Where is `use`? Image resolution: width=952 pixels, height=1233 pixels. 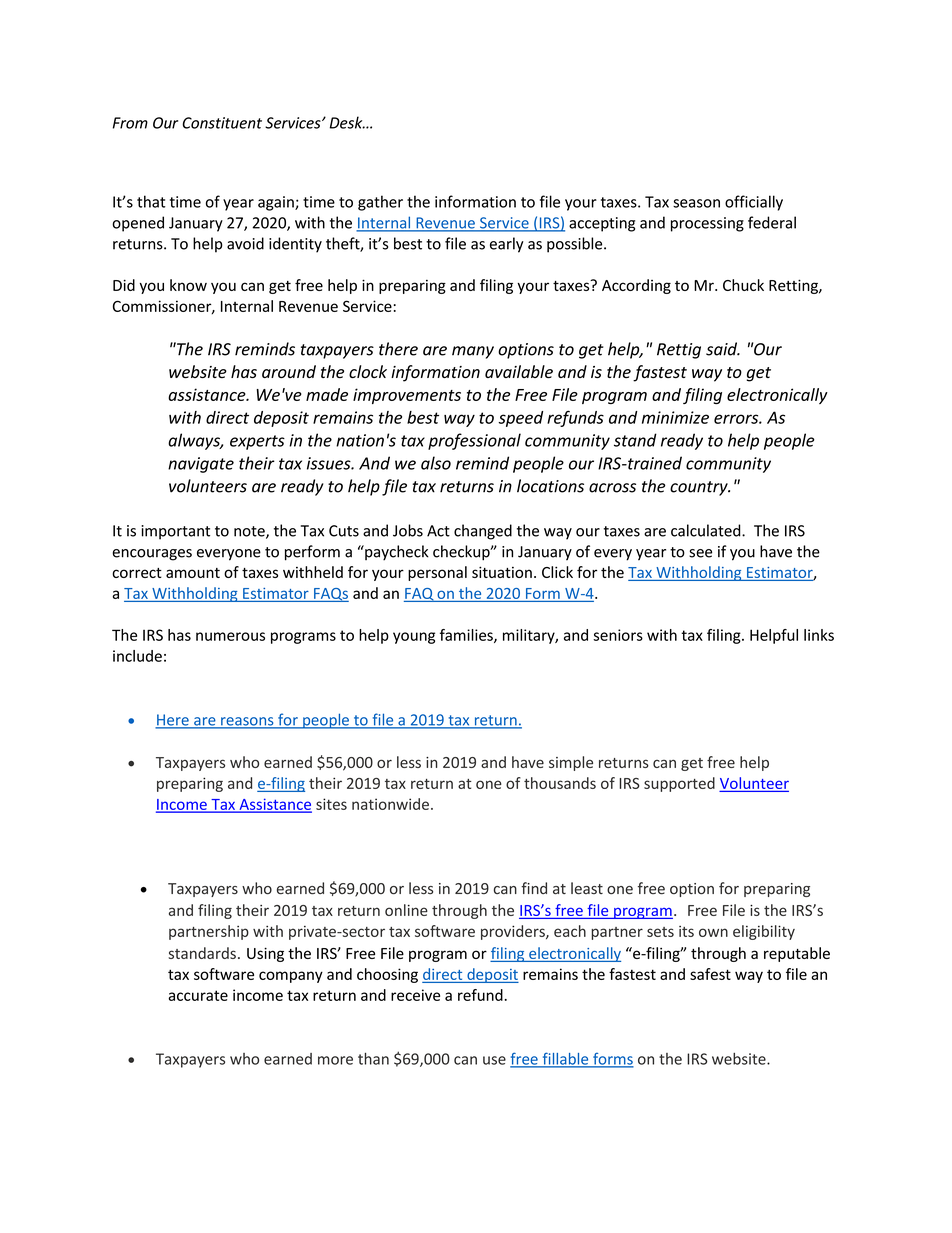
use is located at coordinates (494, 1060).
